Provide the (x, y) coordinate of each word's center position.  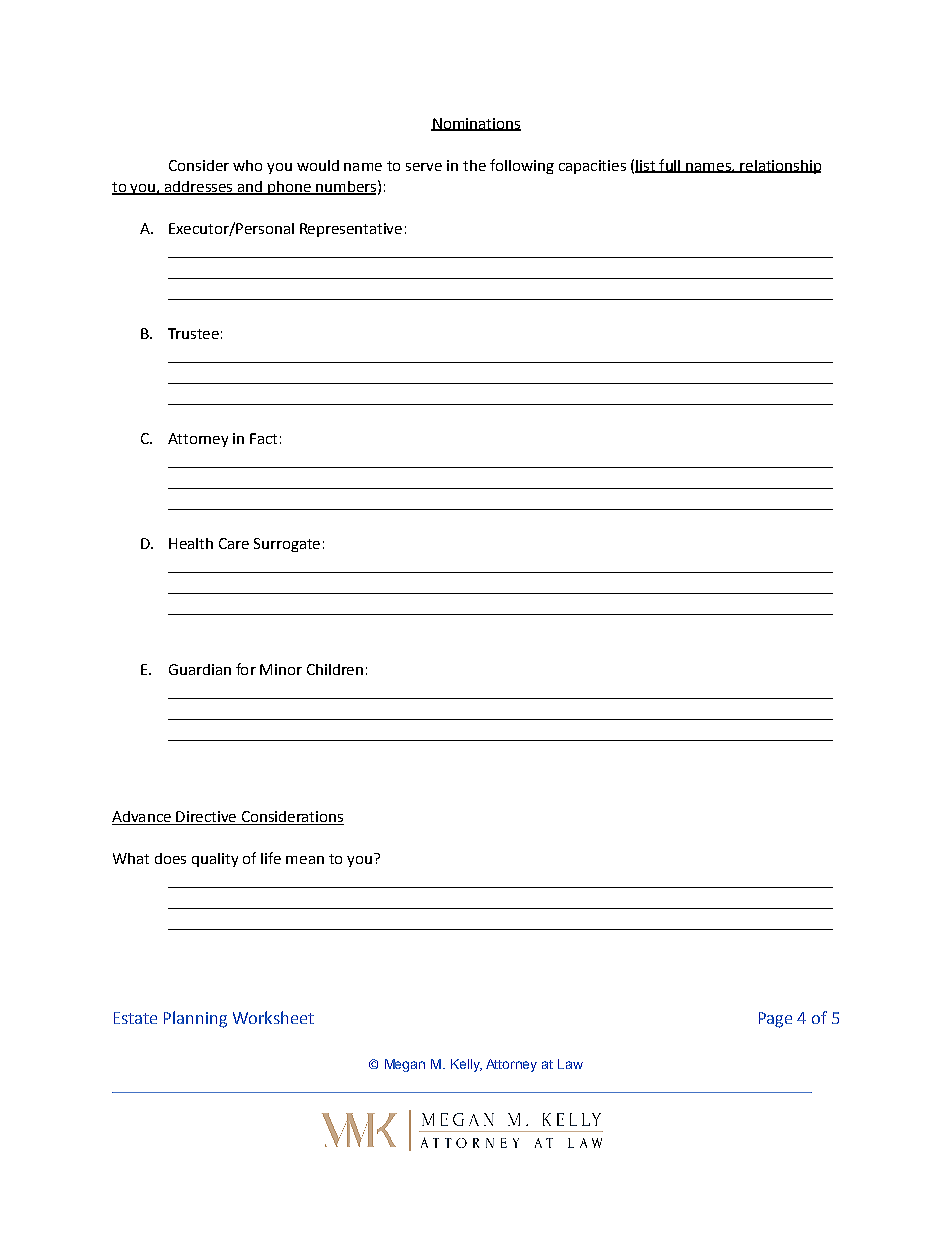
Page (775, 1020)
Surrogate (287, 545)
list (646, 166)
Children (335, 669)
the (474, 165)
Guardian (200, 669)
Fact (263, 438)
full (670, 166)
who (247, 165)
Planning (195, 1019)
